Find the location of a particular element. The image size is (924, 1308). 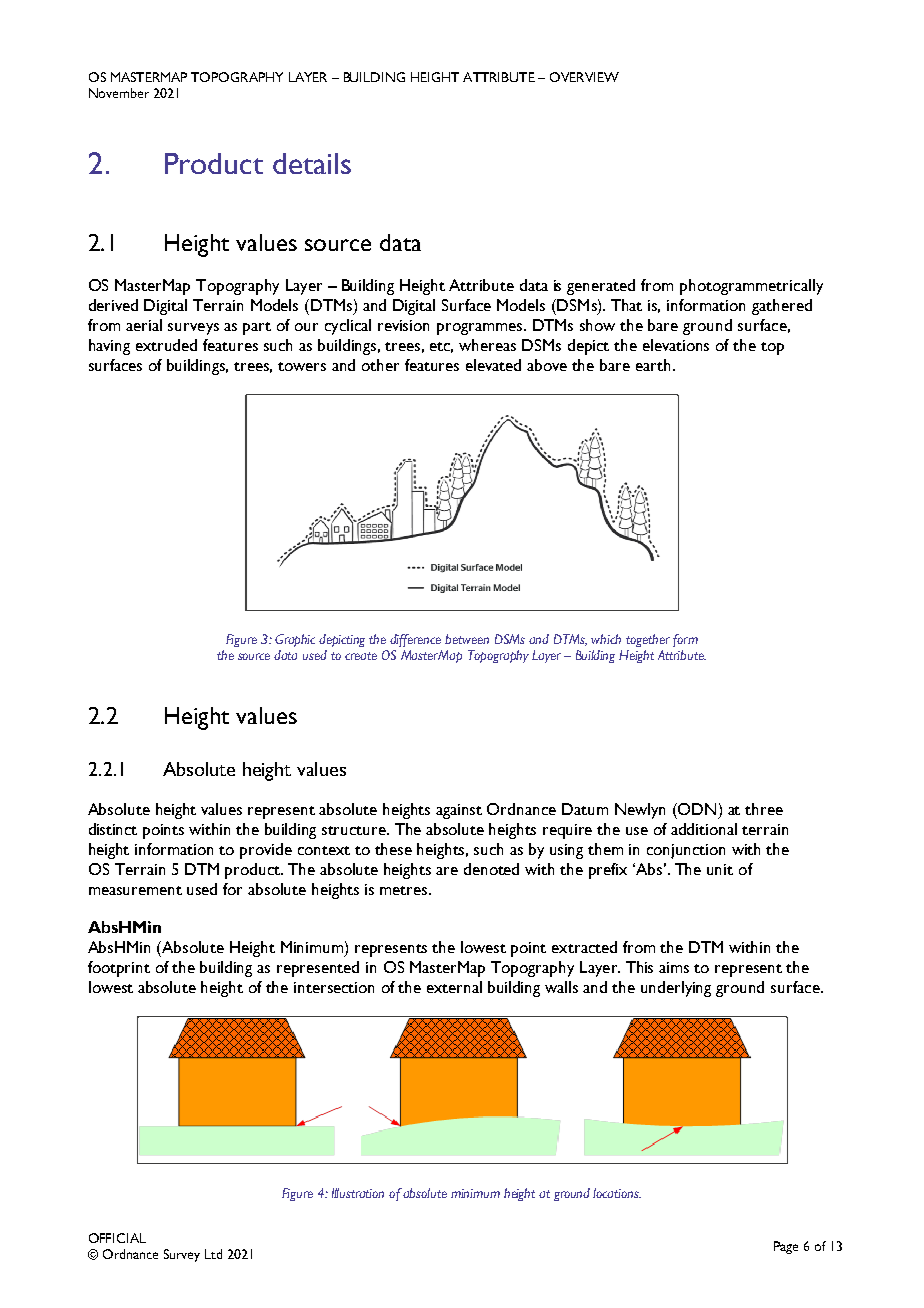

generated is located at coordinates (601, 287).
